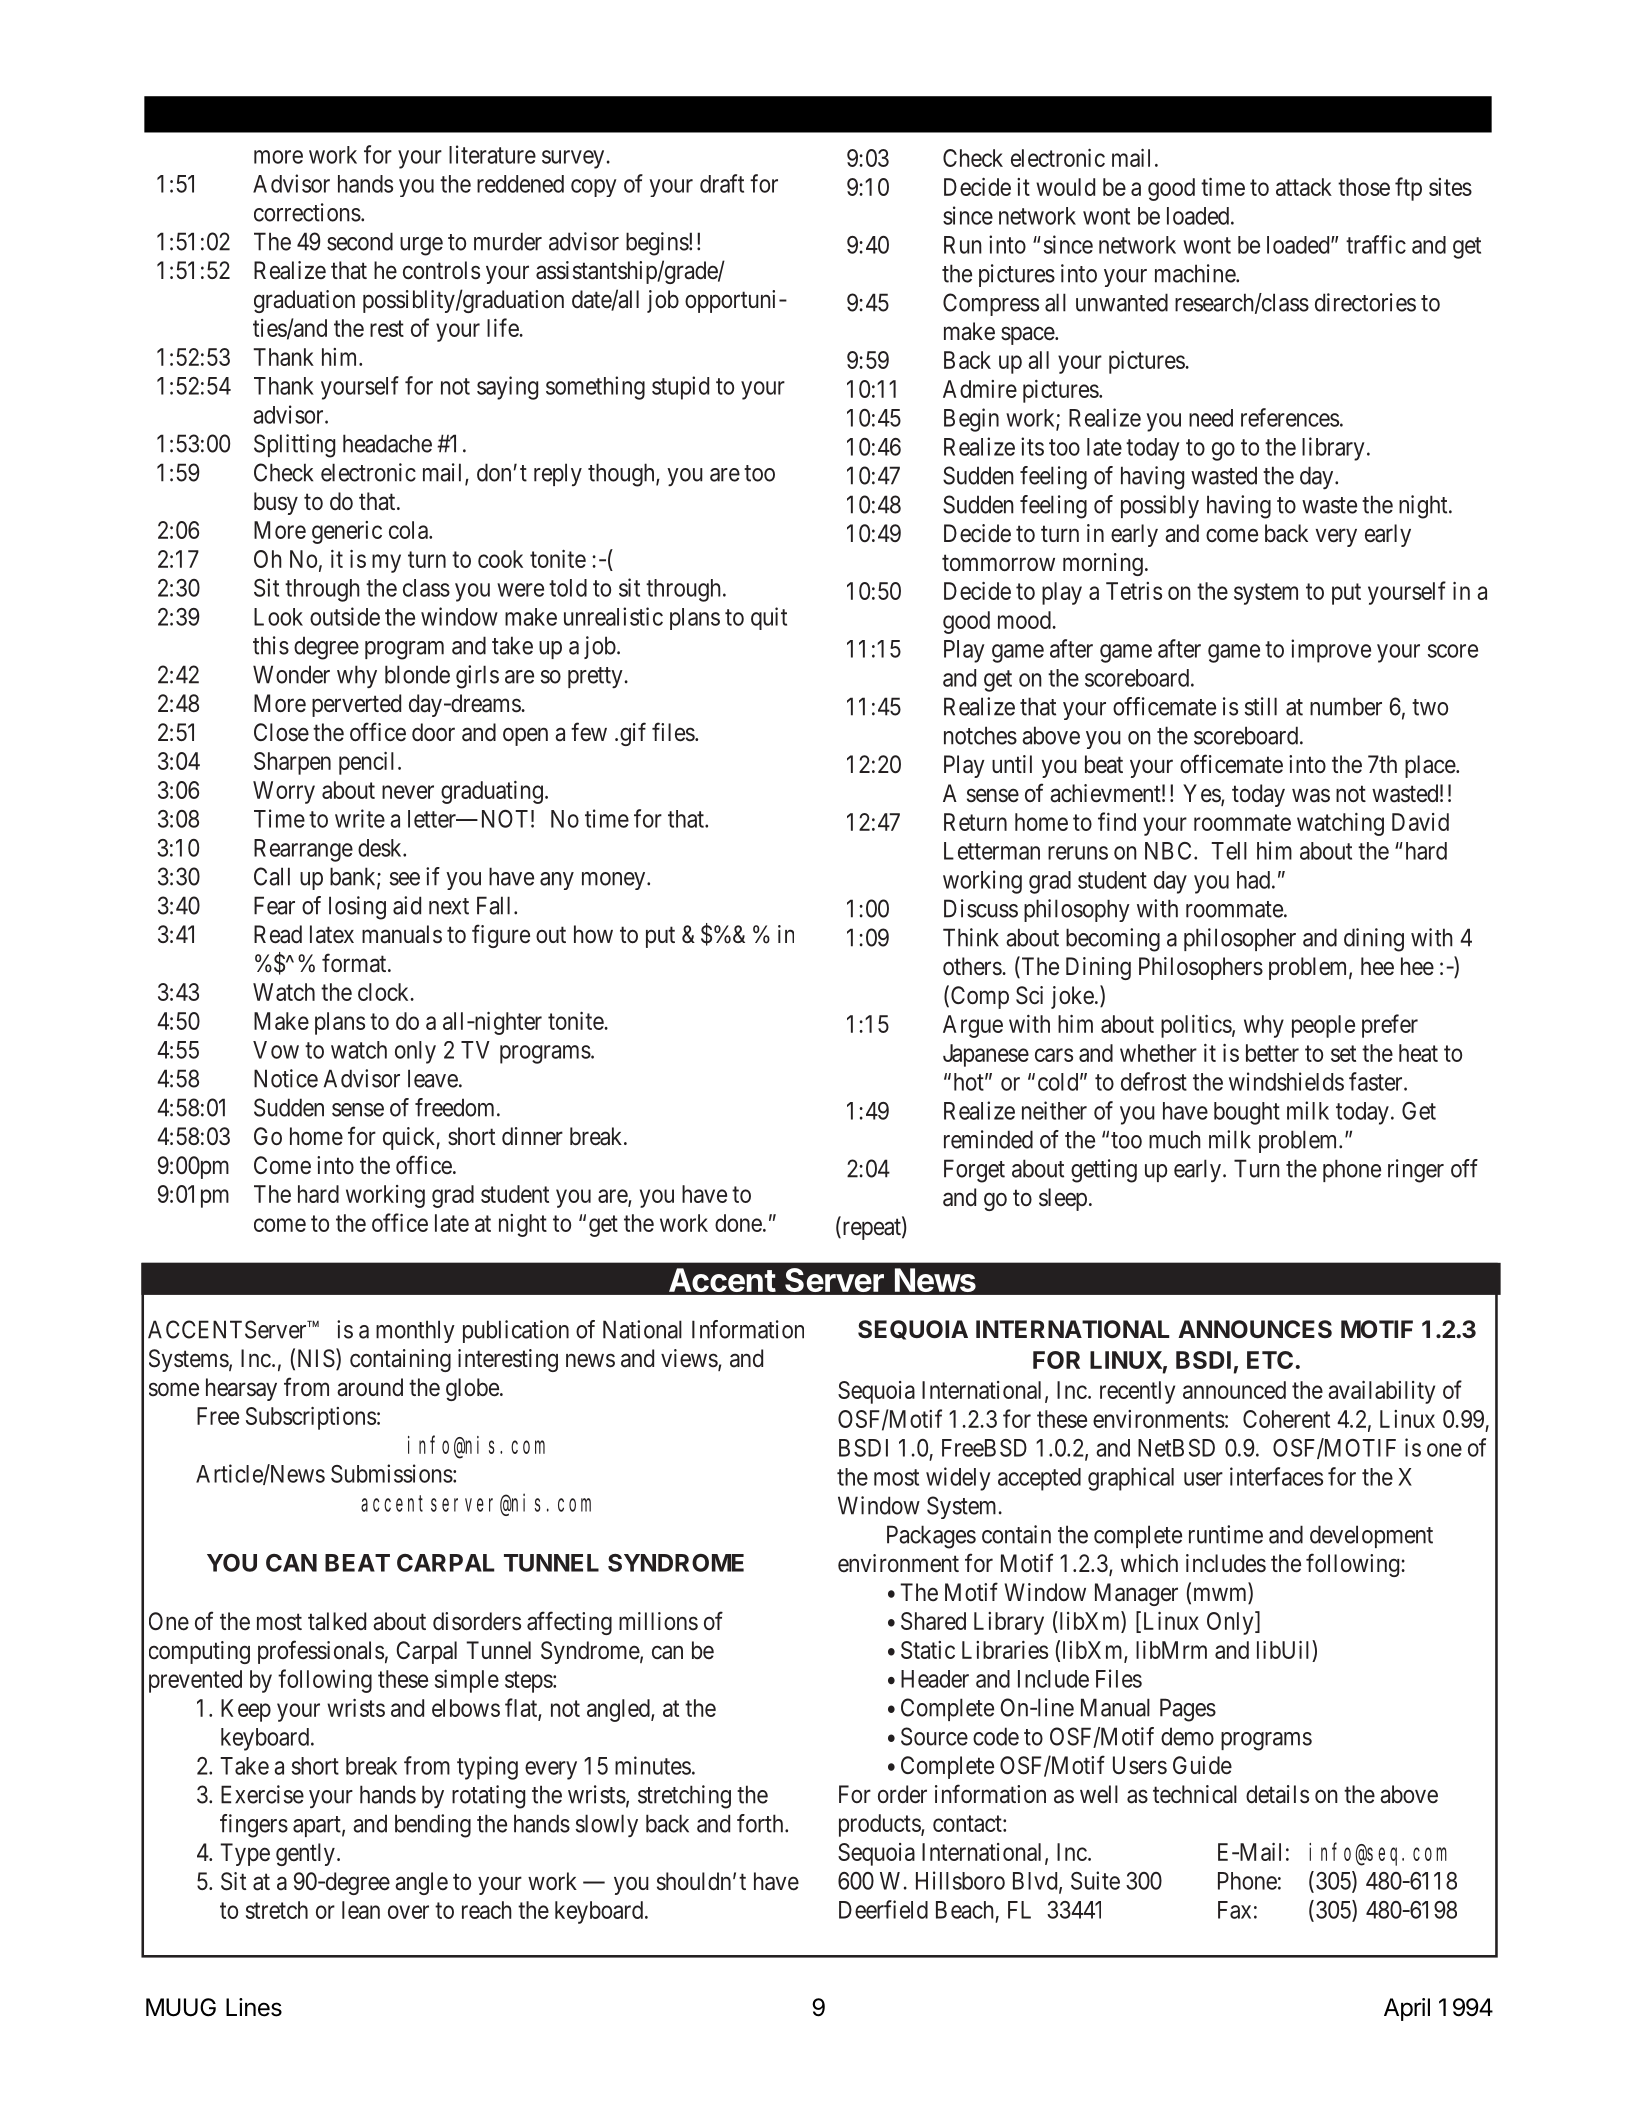  I want to click on Fax, so click(1234, 1910).
